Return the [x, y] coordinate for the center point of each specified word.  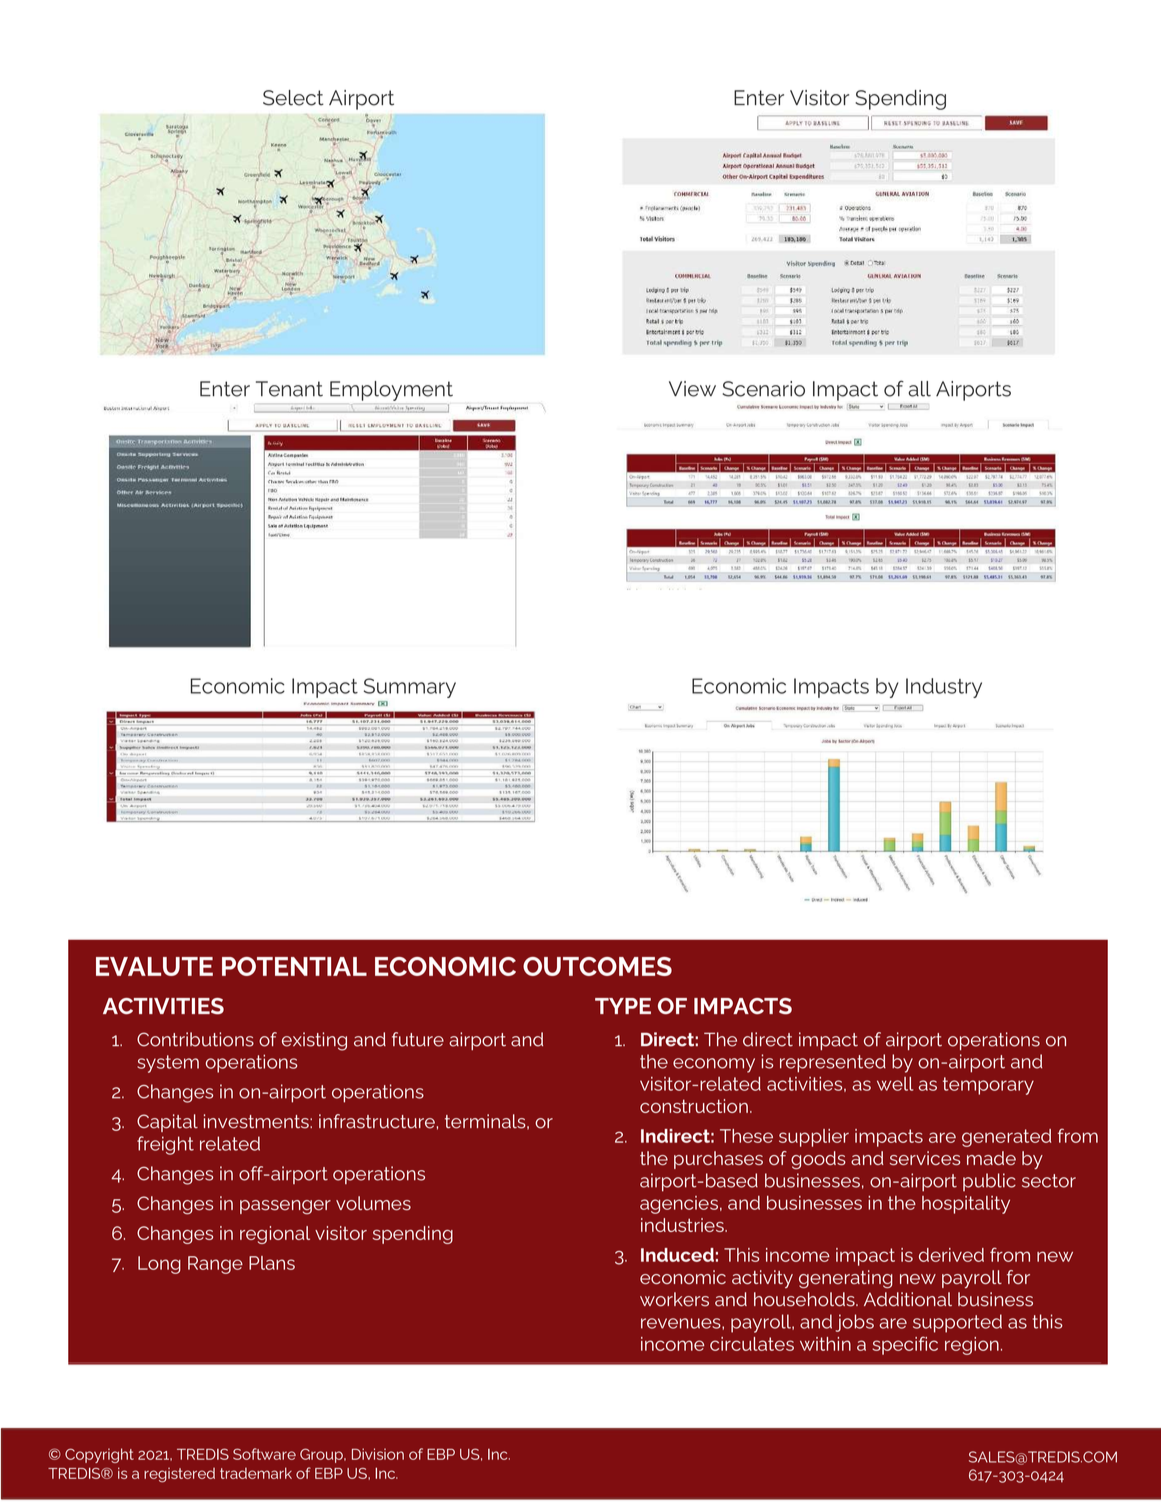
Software [264, 1454]
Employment [391, 391]
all [919, 389]
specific [905, 1345]
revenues [682, 1323]
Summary [410, 688]
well [895, 1084]
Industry [944, 688]
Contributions [195, 1039]
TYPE [623, 1006]
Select [293, 98]
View [692, 389]
